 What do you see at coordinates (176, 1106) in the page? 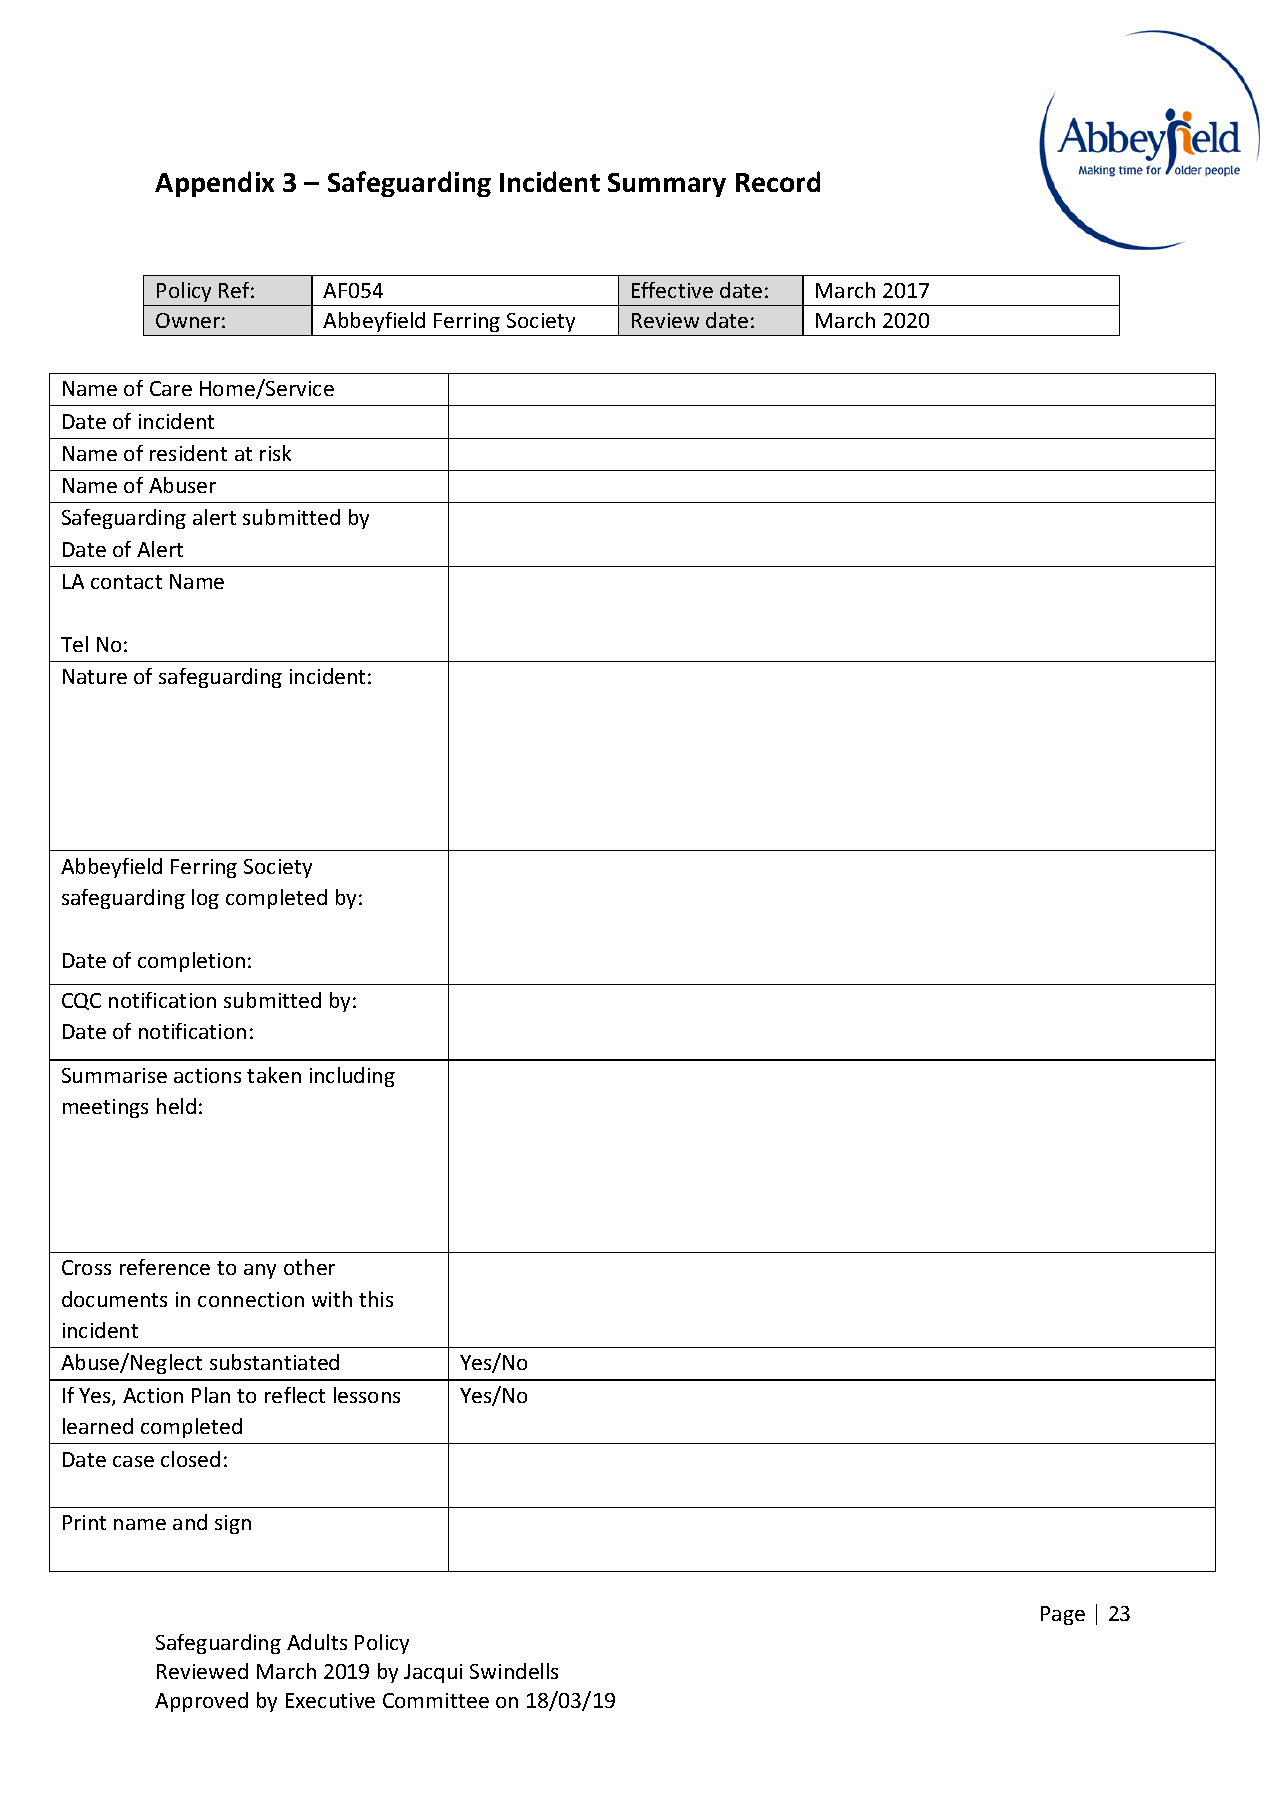
I see `held` at bounding box center [176, 1106].
